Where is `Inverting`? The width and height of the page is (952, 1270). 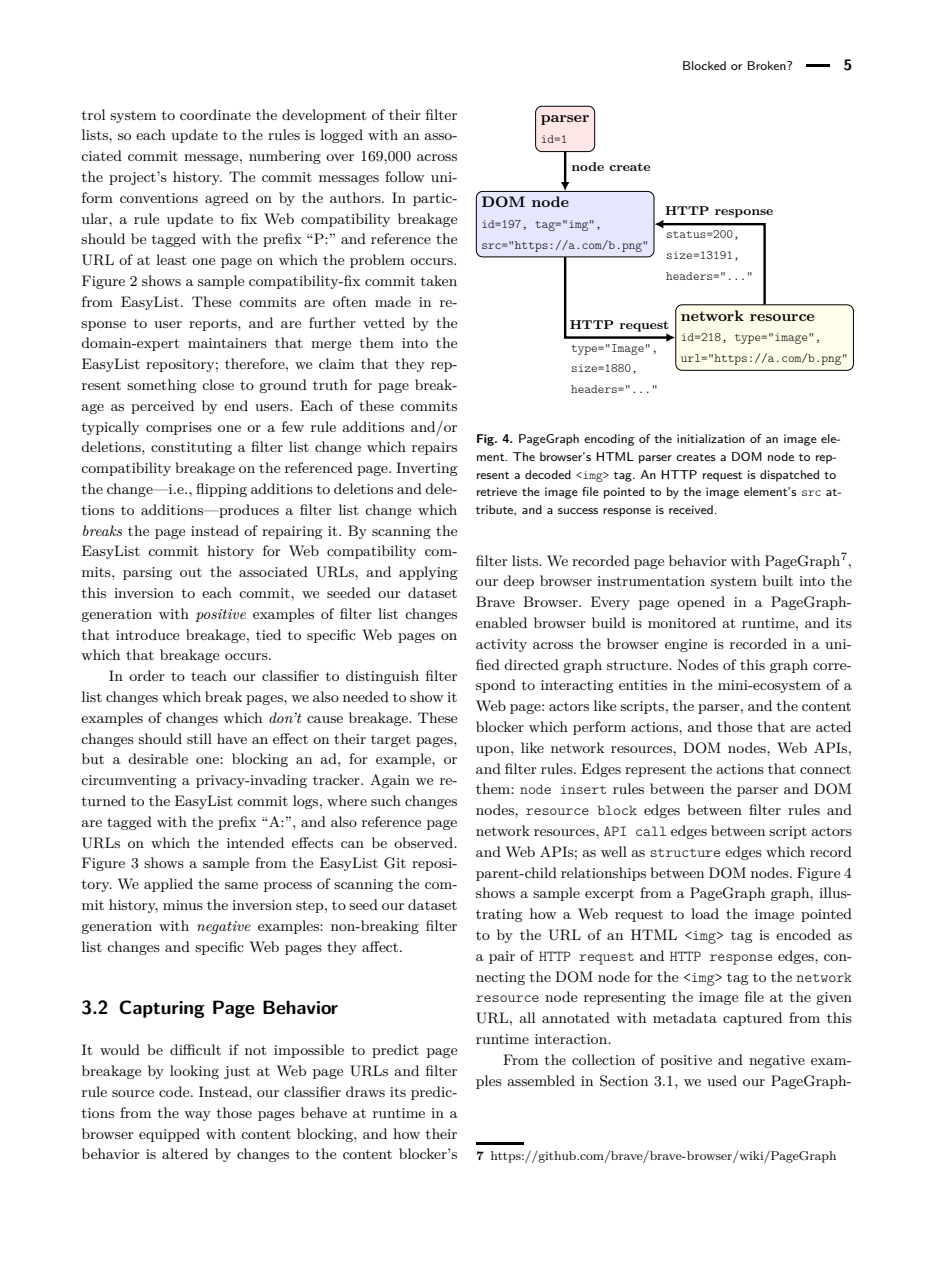 Inverting is located at coordinates (426, 469).
